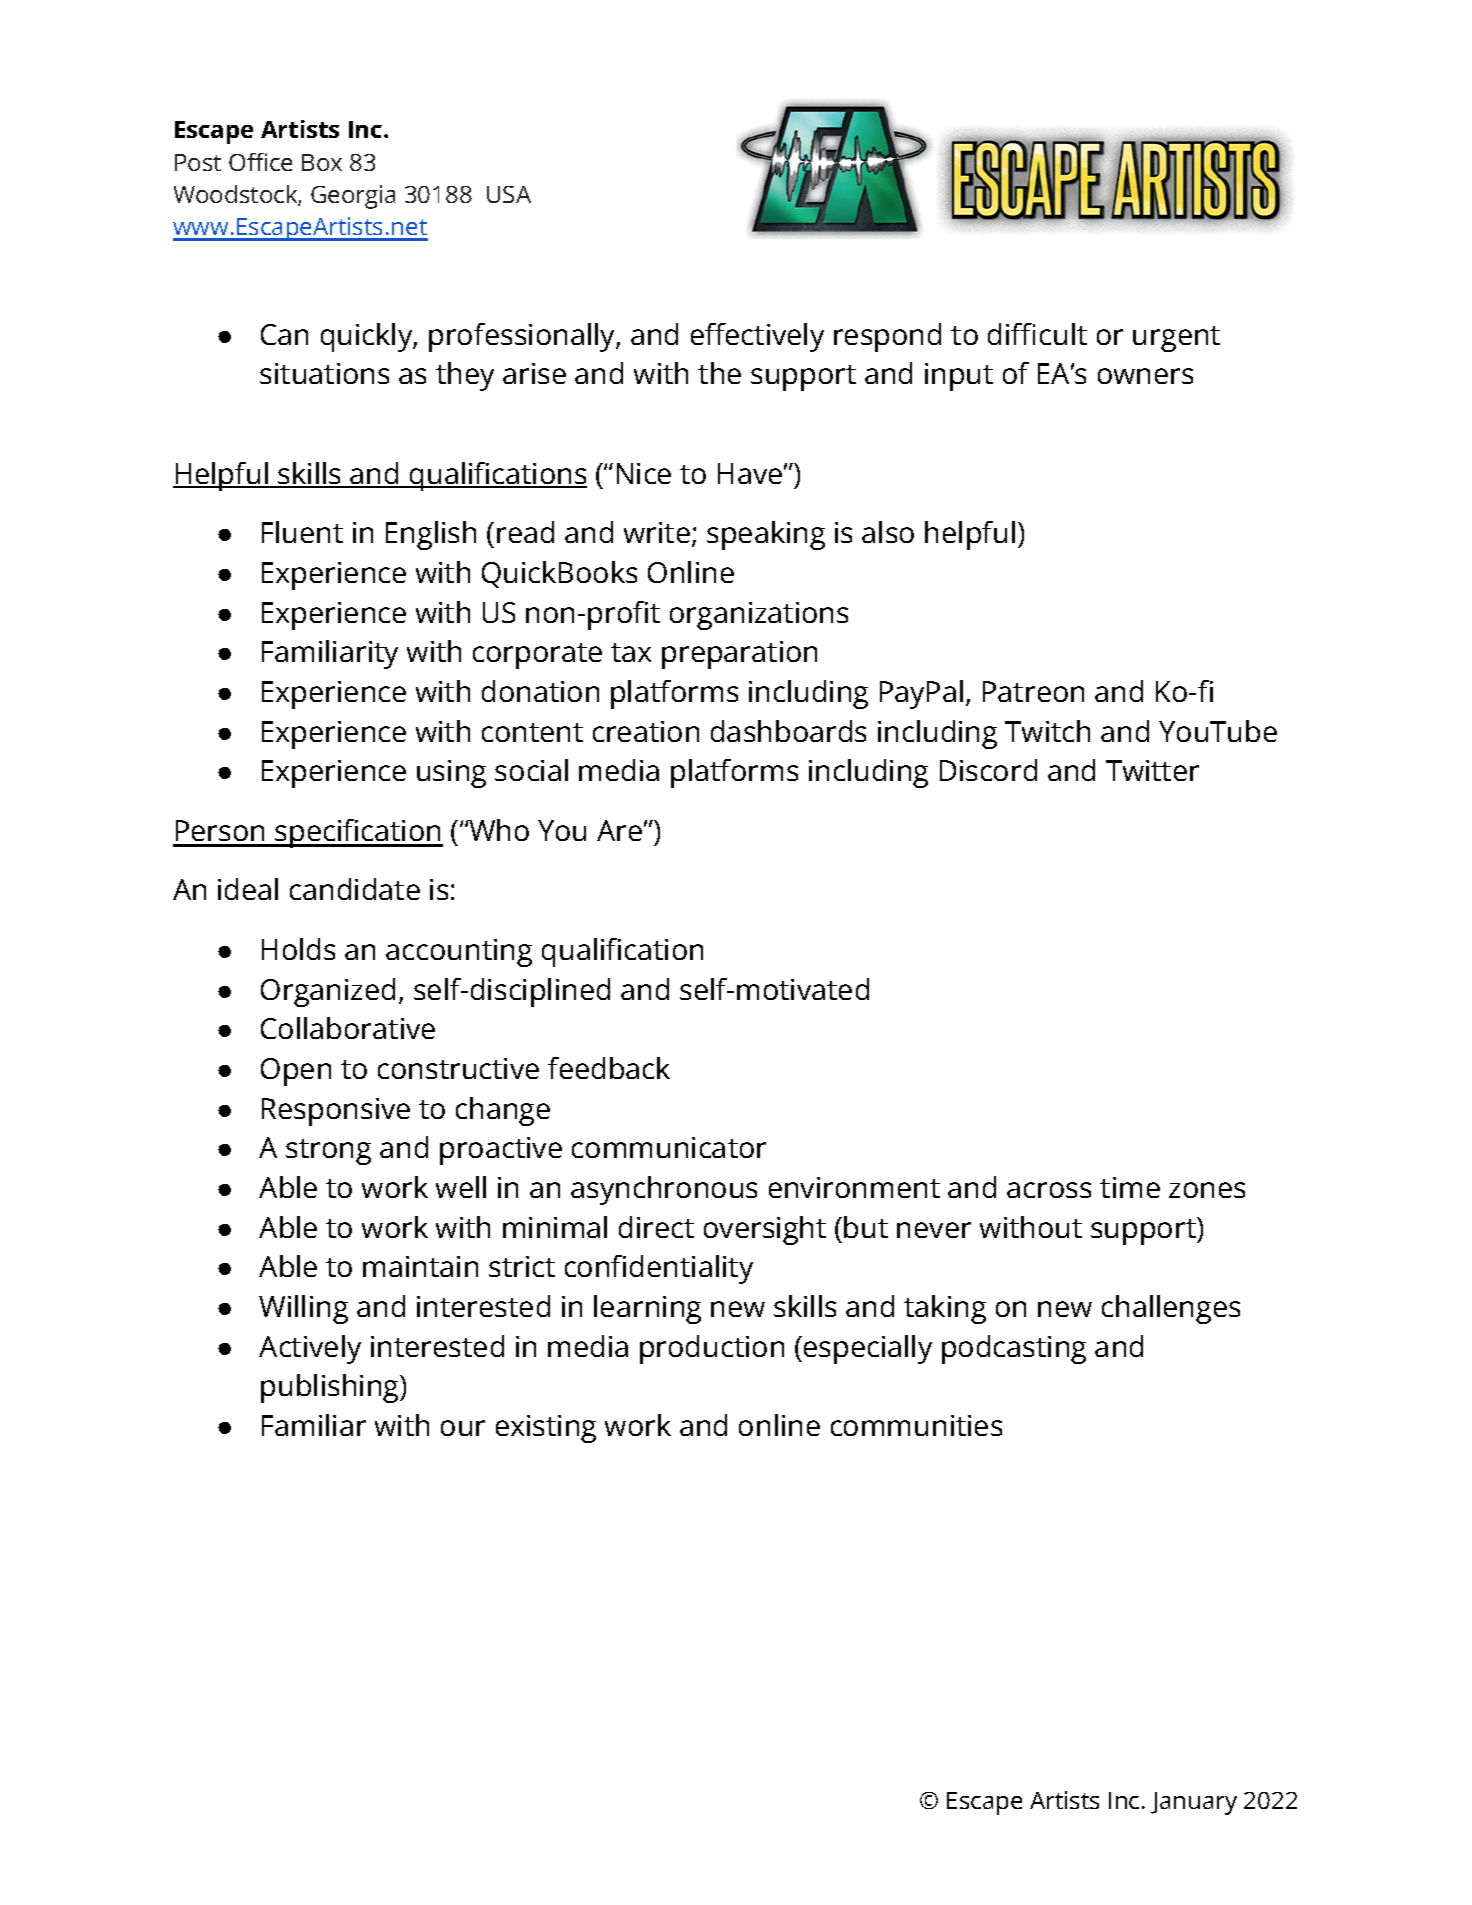  I want to click on Willing, so click(303, 1309).
